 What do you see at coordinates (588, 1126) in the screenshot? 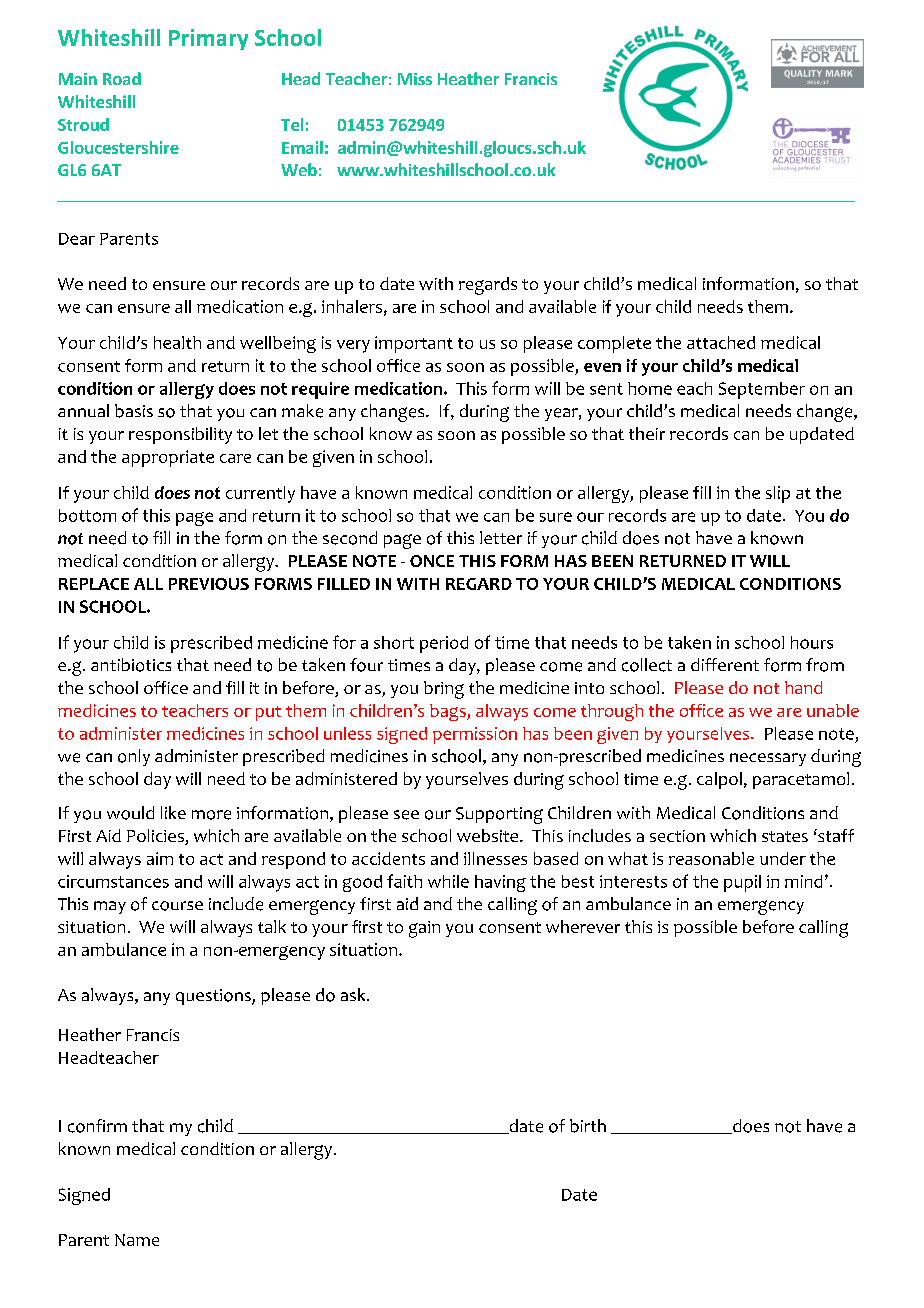
I see `birth` at bounding box center [588, 1126].
